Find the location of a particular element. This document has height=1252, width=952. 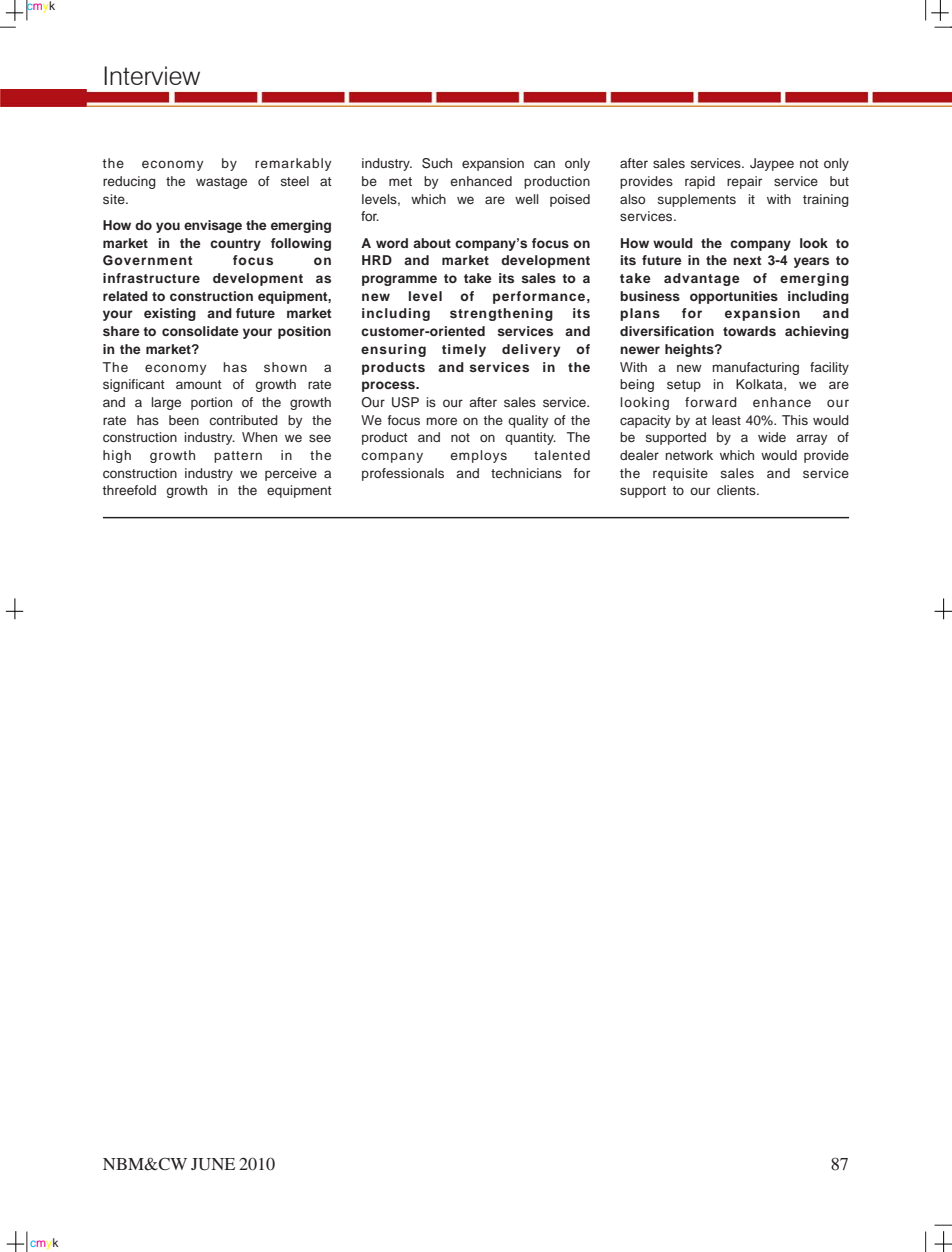

technicians is located at coordinates (526, 473).
